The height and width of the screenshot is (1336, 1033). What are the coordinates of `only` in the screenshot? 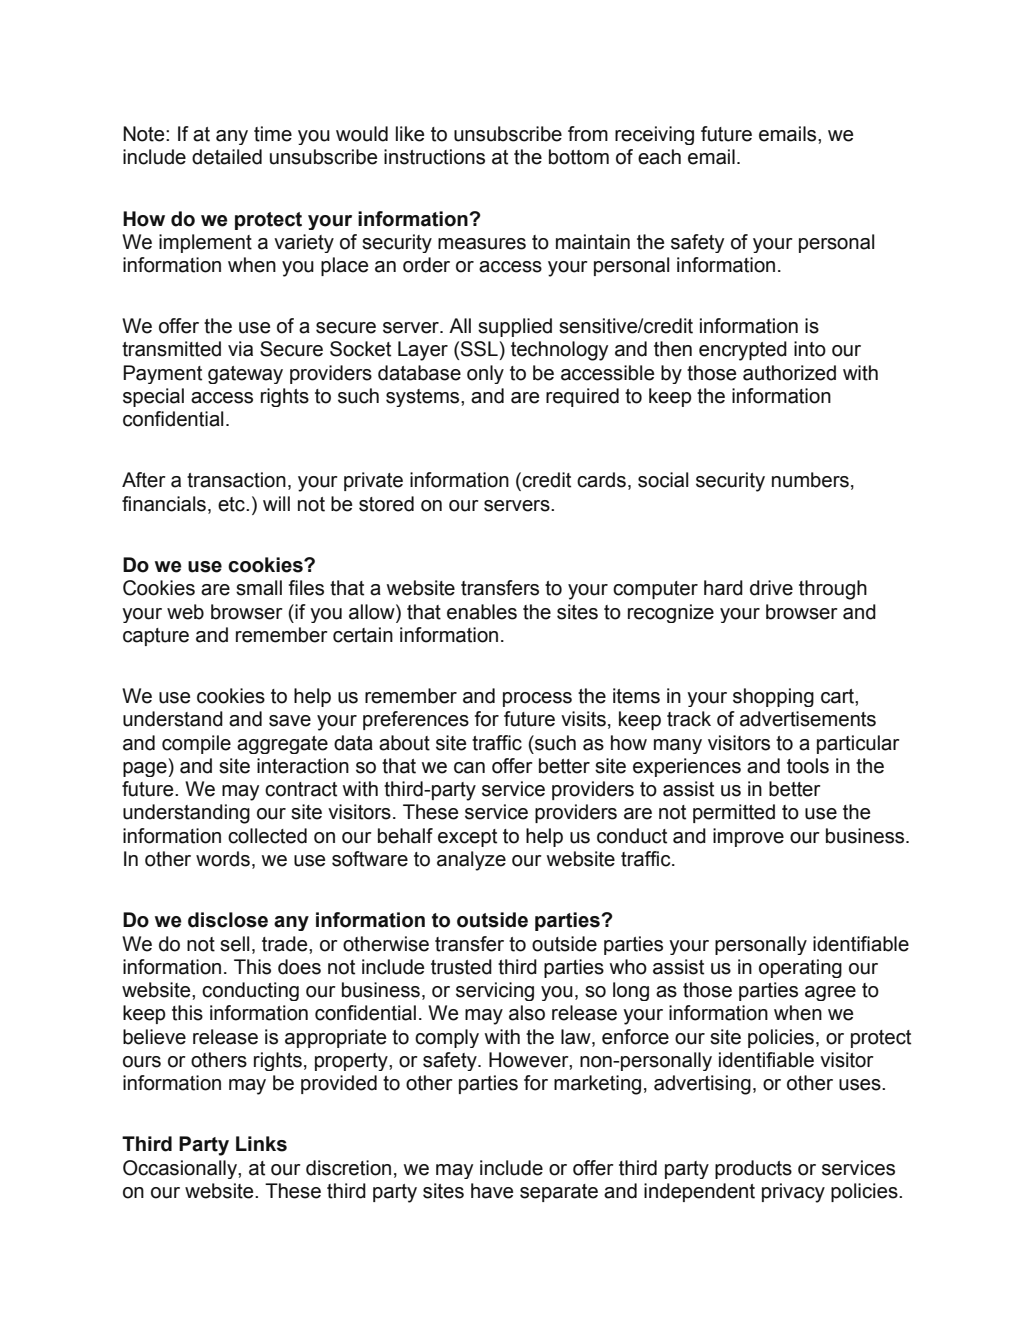 It's located at (485, 374).
